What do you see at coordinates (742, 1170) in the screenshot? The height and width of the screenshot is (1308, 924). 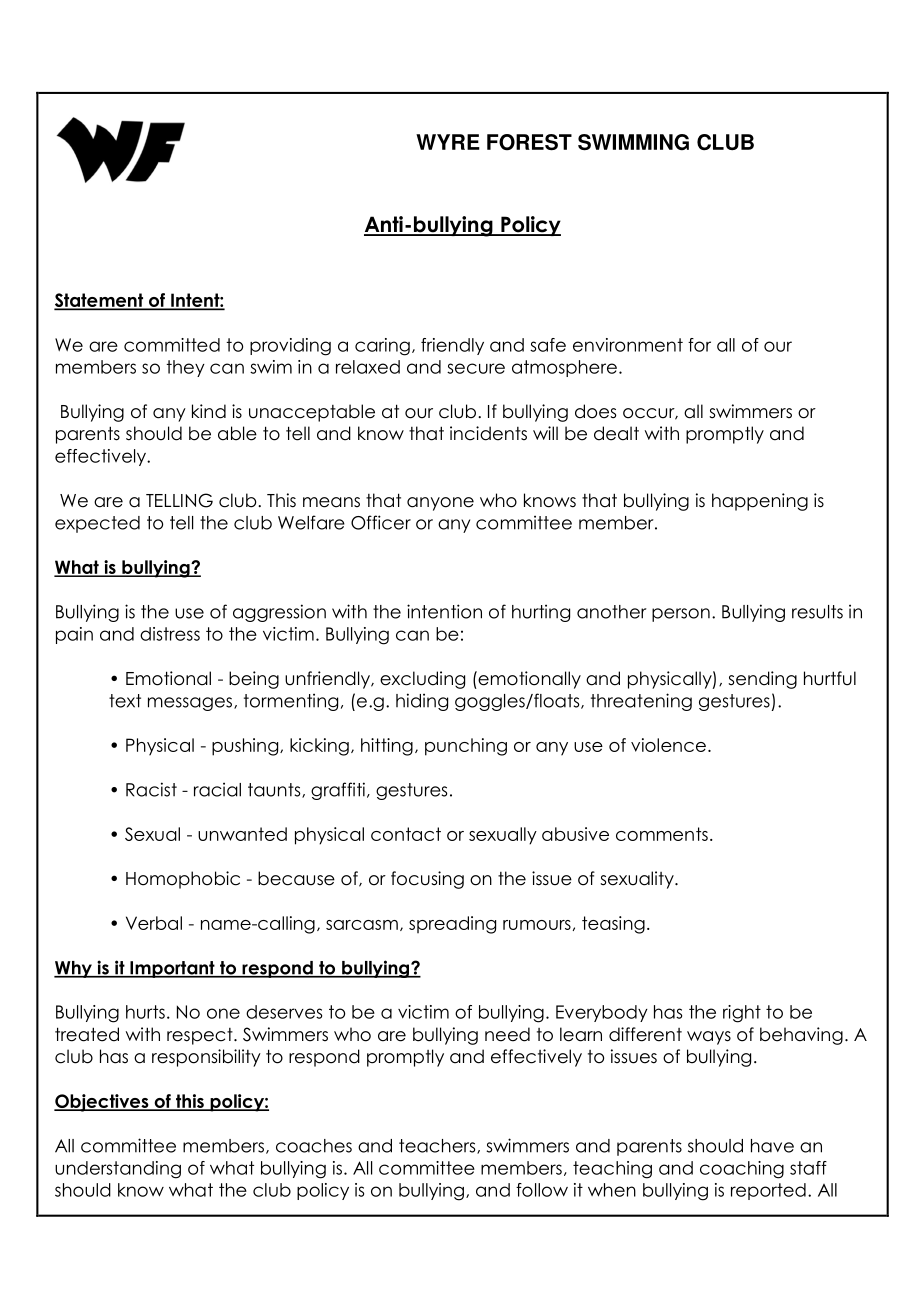 I see `coaching` at bounding box center [742, 1170].
